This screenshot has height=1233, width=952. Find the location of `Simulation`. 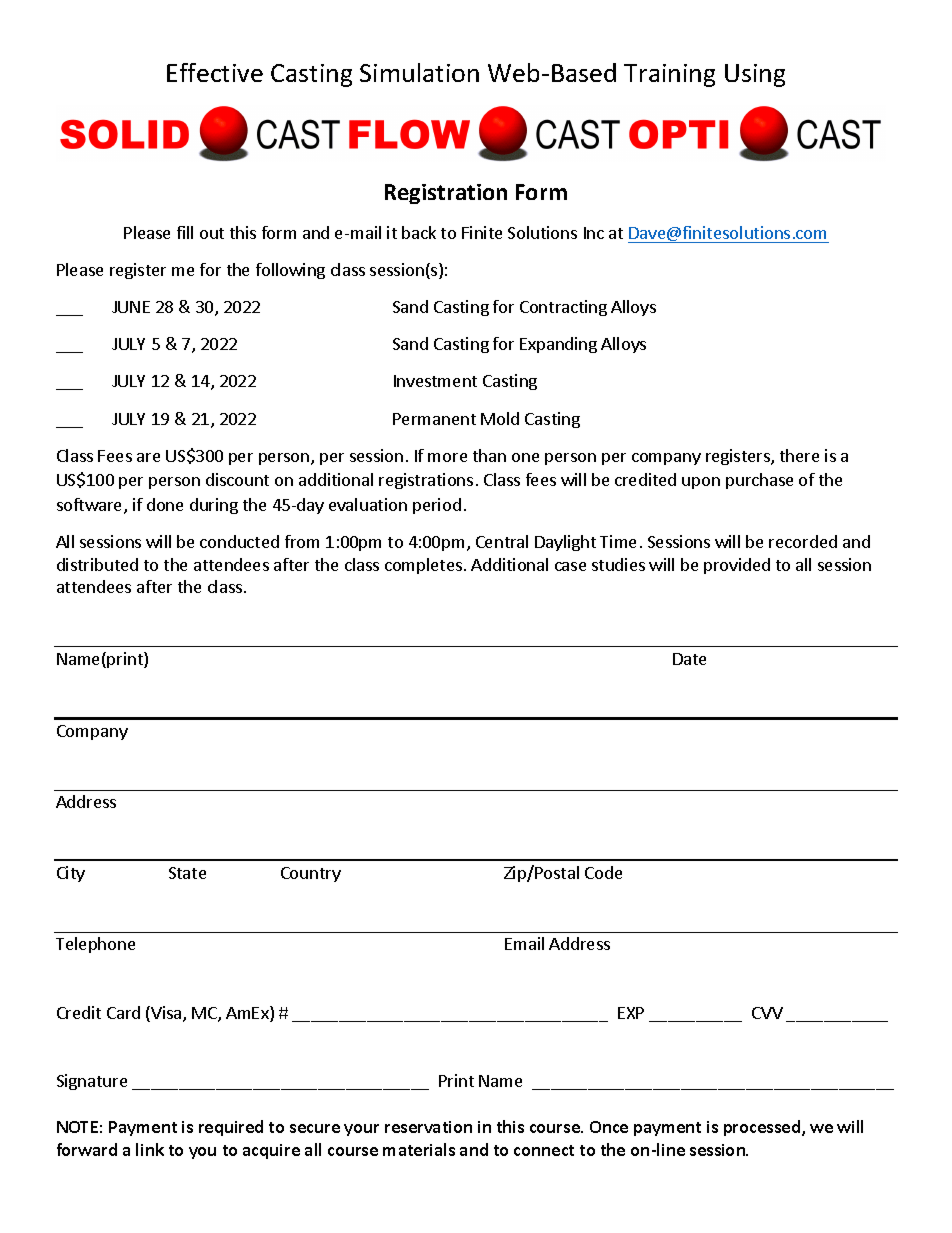

Simulation is located at coordinates (419, 72).
